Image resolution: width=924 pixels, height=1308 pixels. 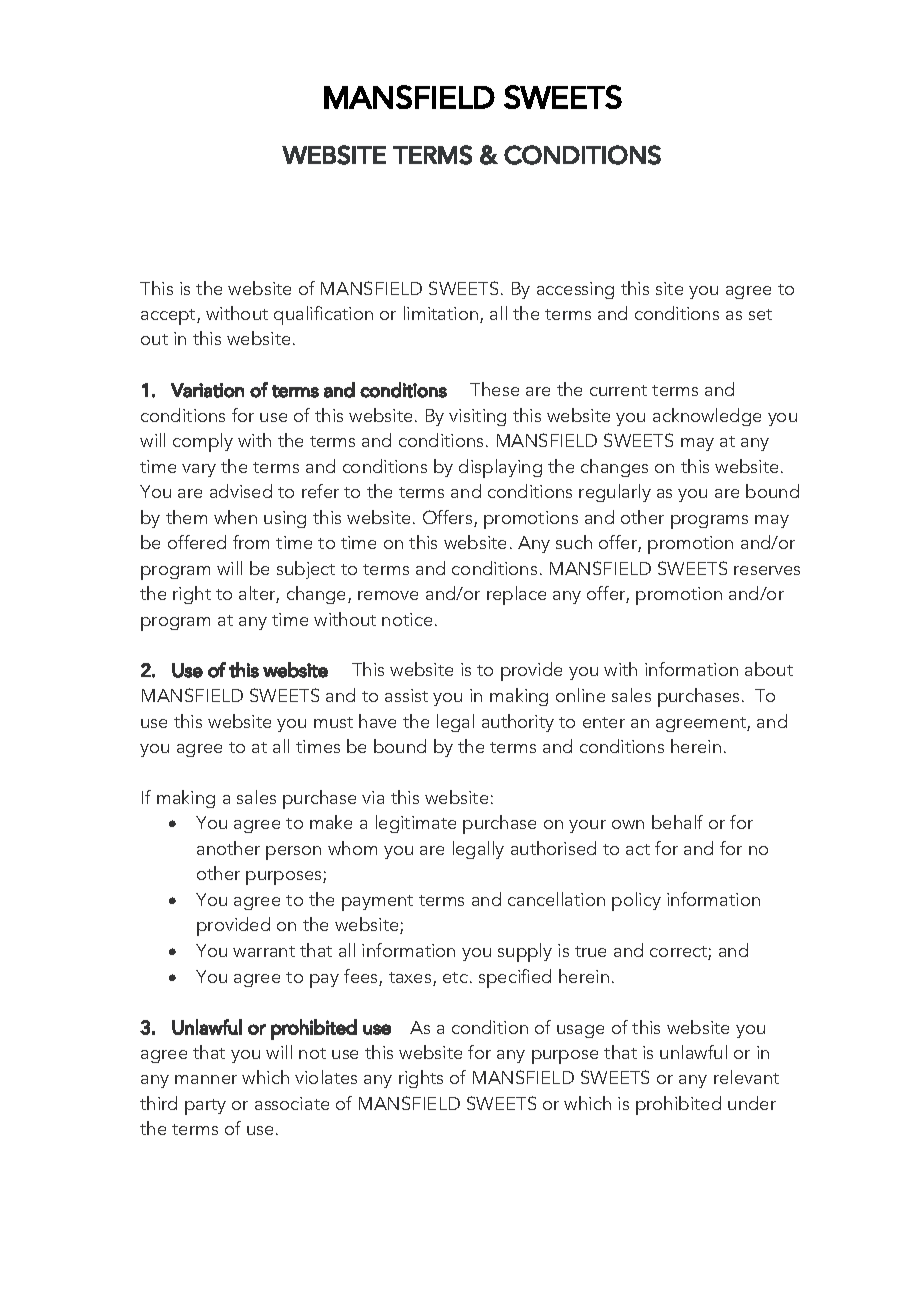 I want to click on reserves, so click(x=767, y=570).
